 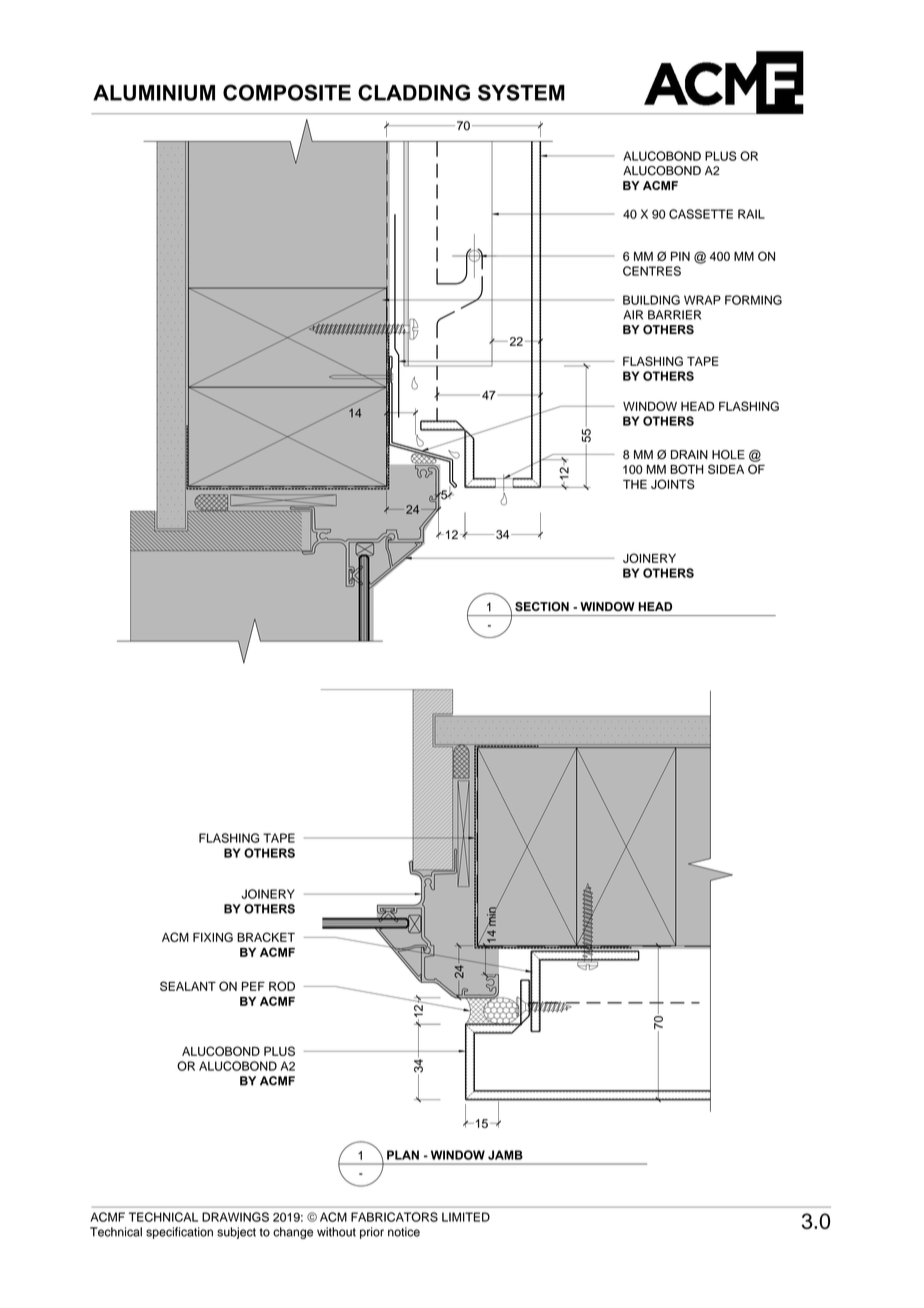 What do you see at coordinates (542, 606) in the page?
I see `SECTION` at bounding box center [542, 606].
